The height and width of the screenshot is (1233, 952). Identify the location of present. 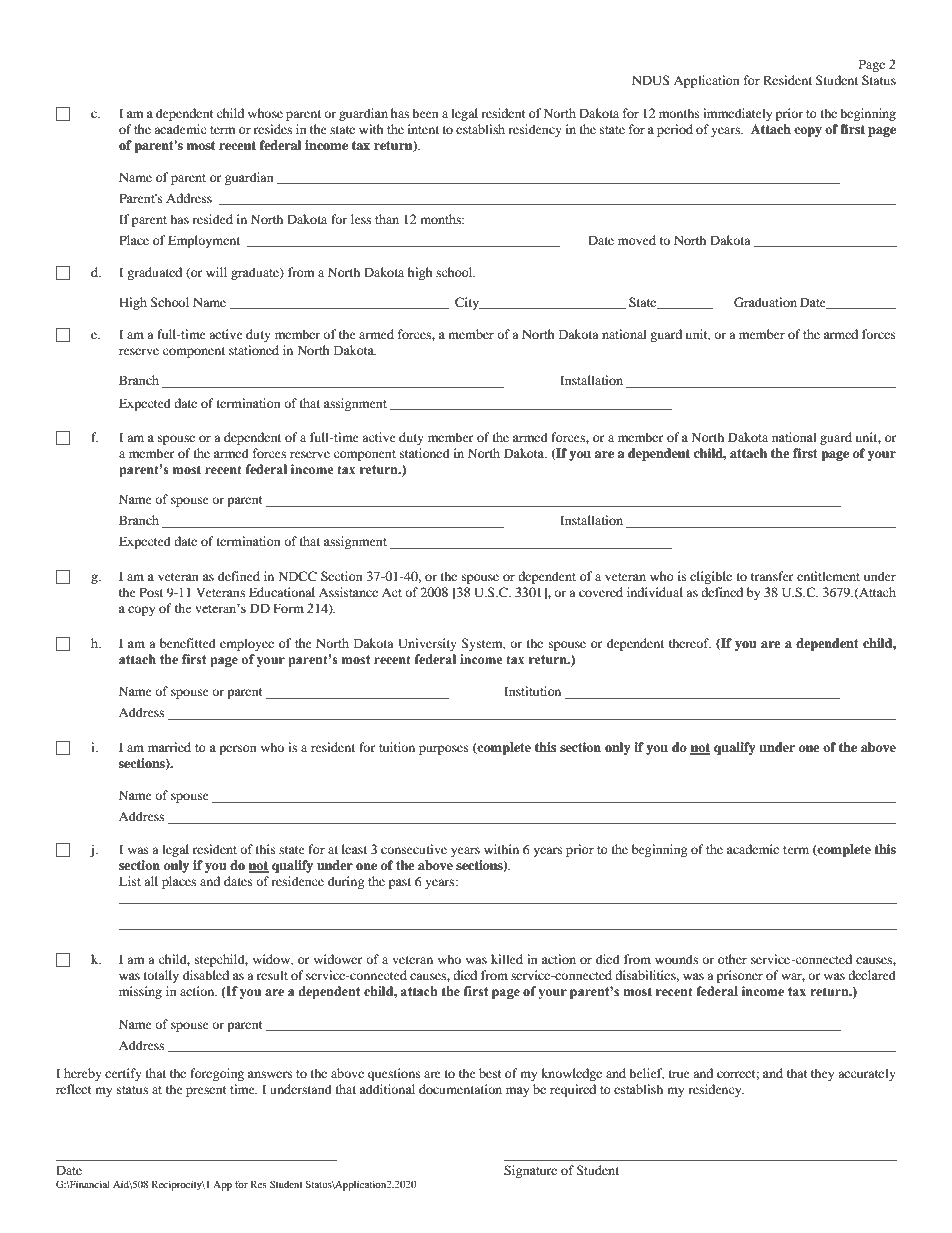
(206, 1091).
